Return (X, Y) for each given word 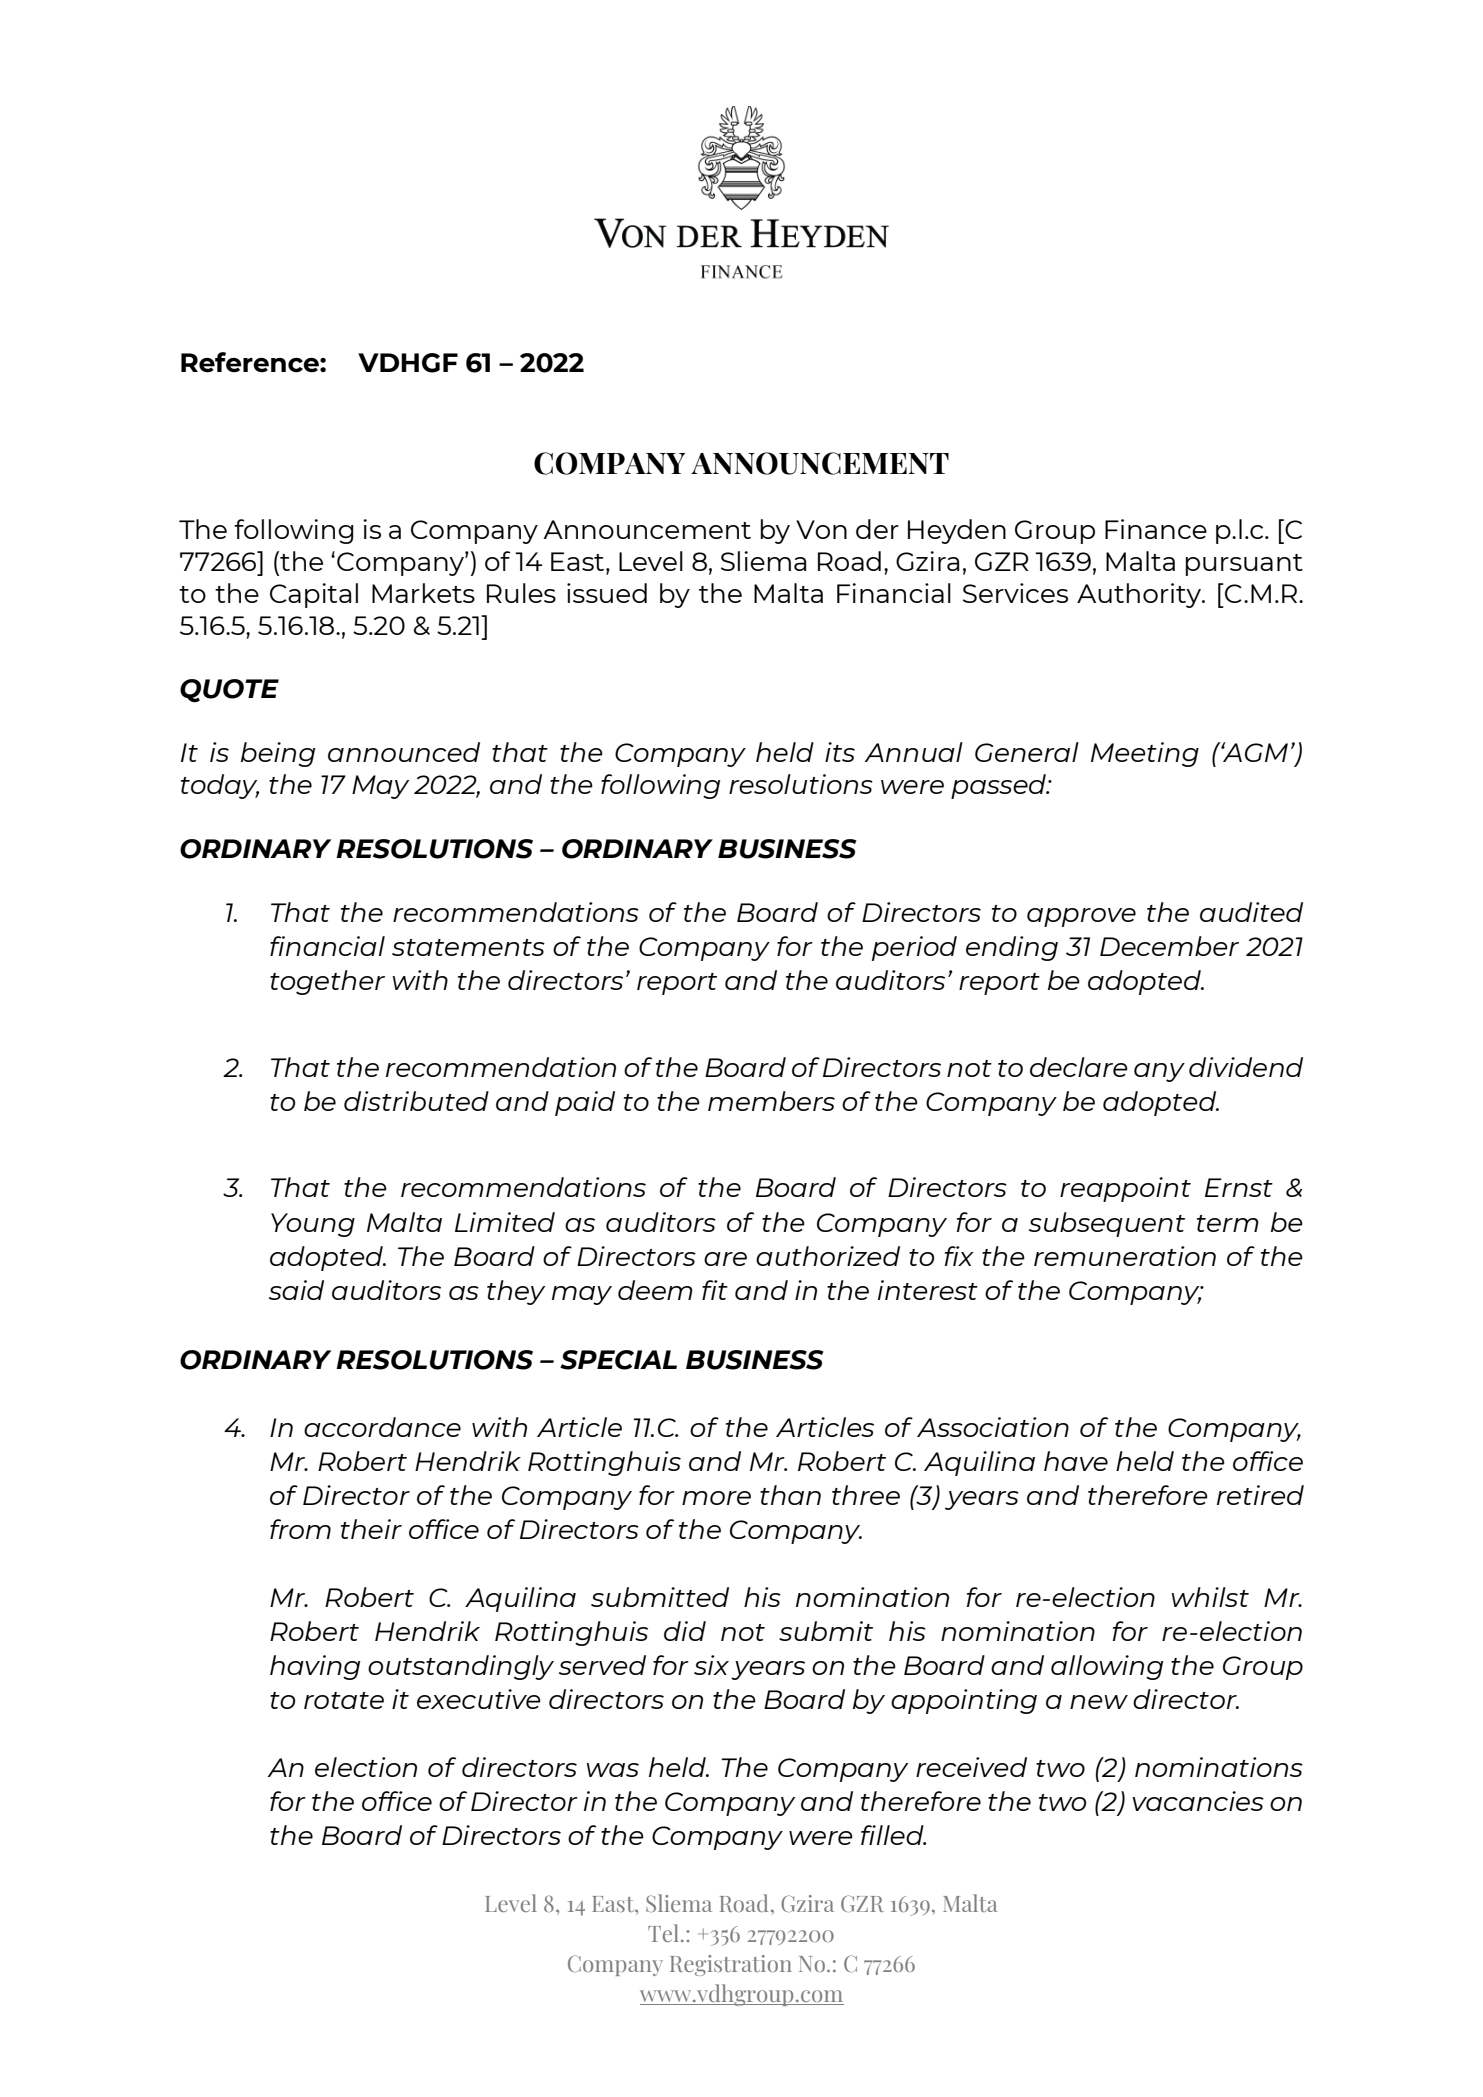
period (914, 948)
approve (1081, 917)
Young (313, 1225)
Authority (1140, 595)
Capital (314, 595)
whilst (1210, 1597)
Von (821, 529)
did (685, 1631)
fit (715, 1290)
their (371, 1529)
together (327, 982)
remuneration (1125, 1256)
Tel (665, 1933)
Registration (731, 1965)
